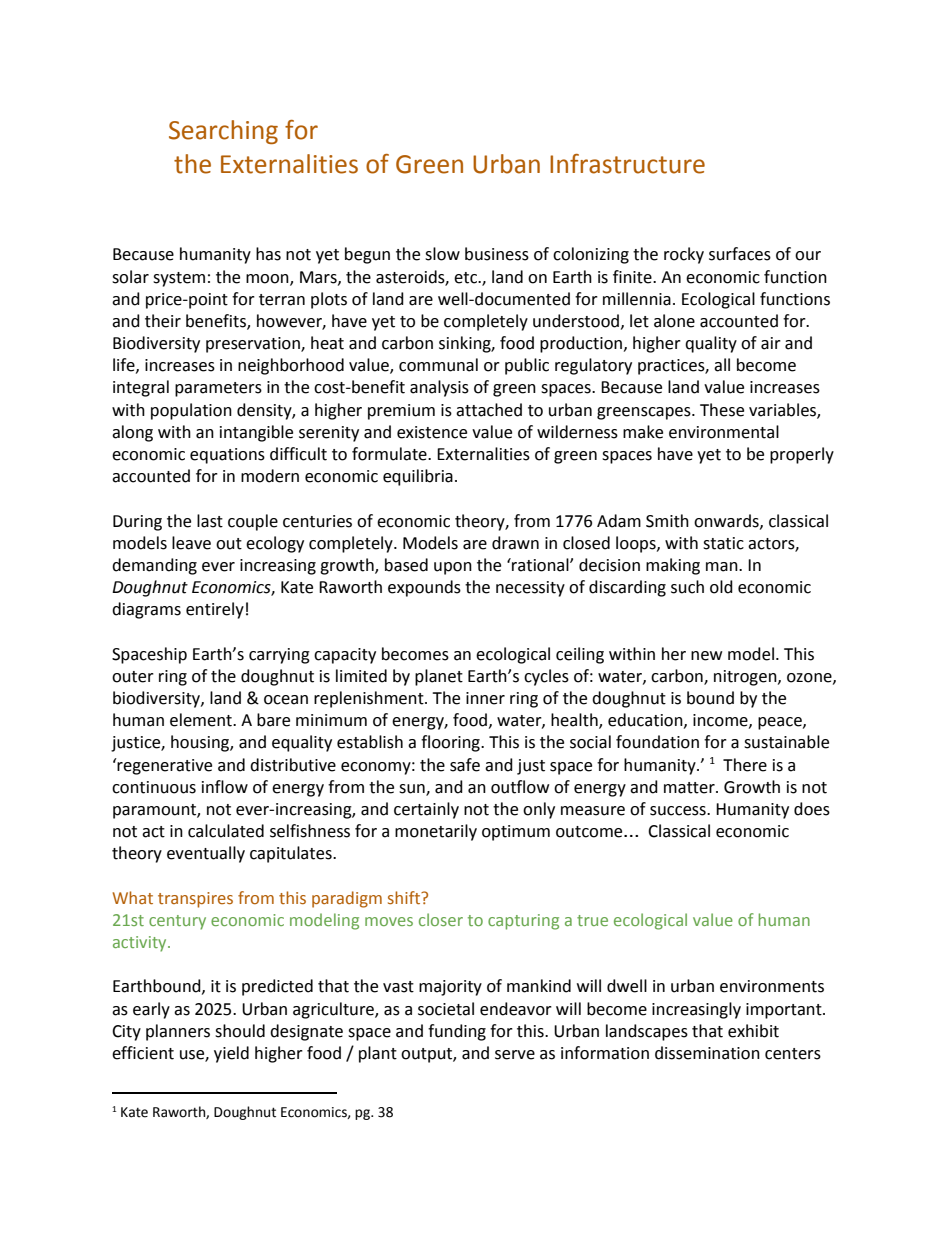 The height and width of the page is (1233, 952). I want to click on certainly, so click(426, 810).
